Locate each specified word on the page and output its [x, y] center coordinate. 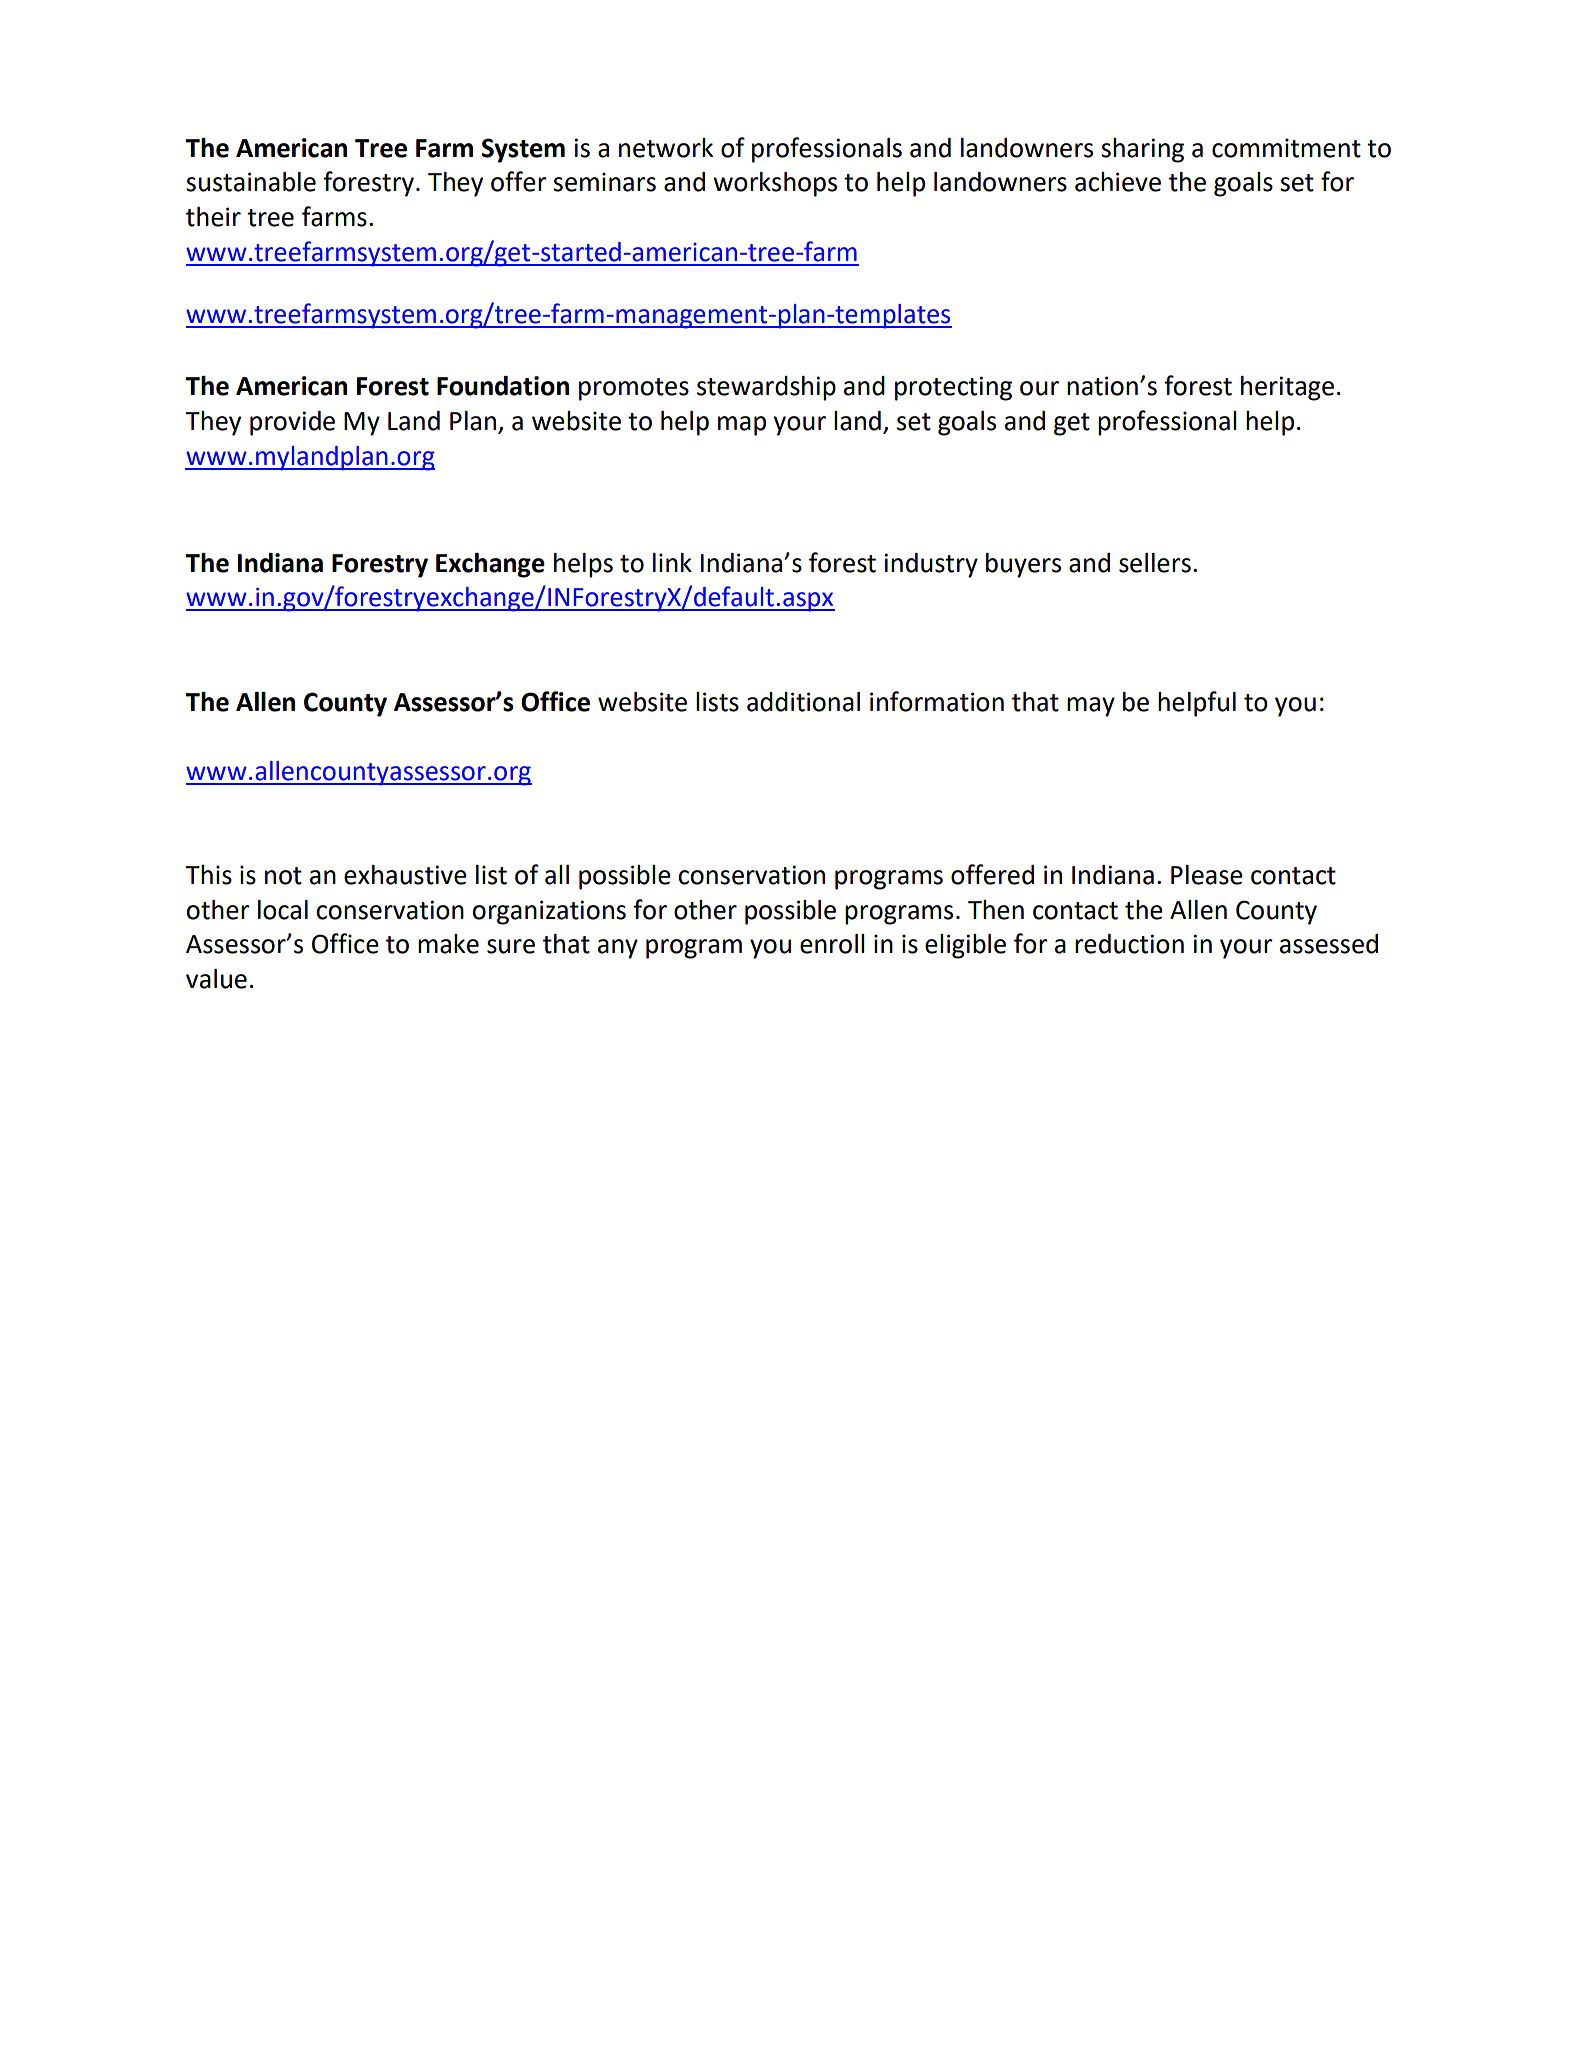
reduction [1129, 944]
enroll [832, 944]
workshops [775, 184]
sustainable [251, 182]
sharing [1142, 150]
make [448, 944]
